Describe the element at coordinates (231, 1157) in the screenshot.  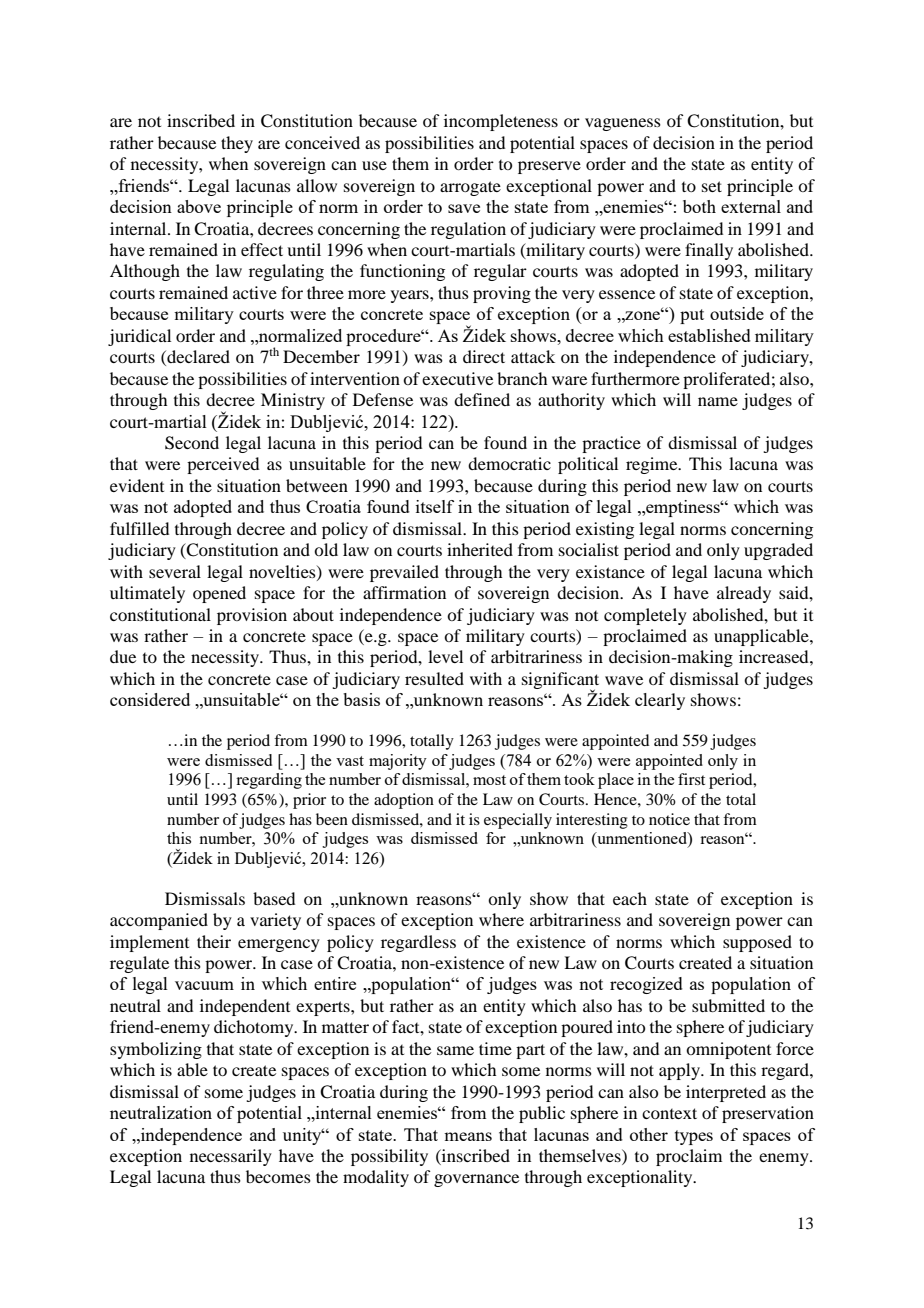
I see `necessarily` at that location.
